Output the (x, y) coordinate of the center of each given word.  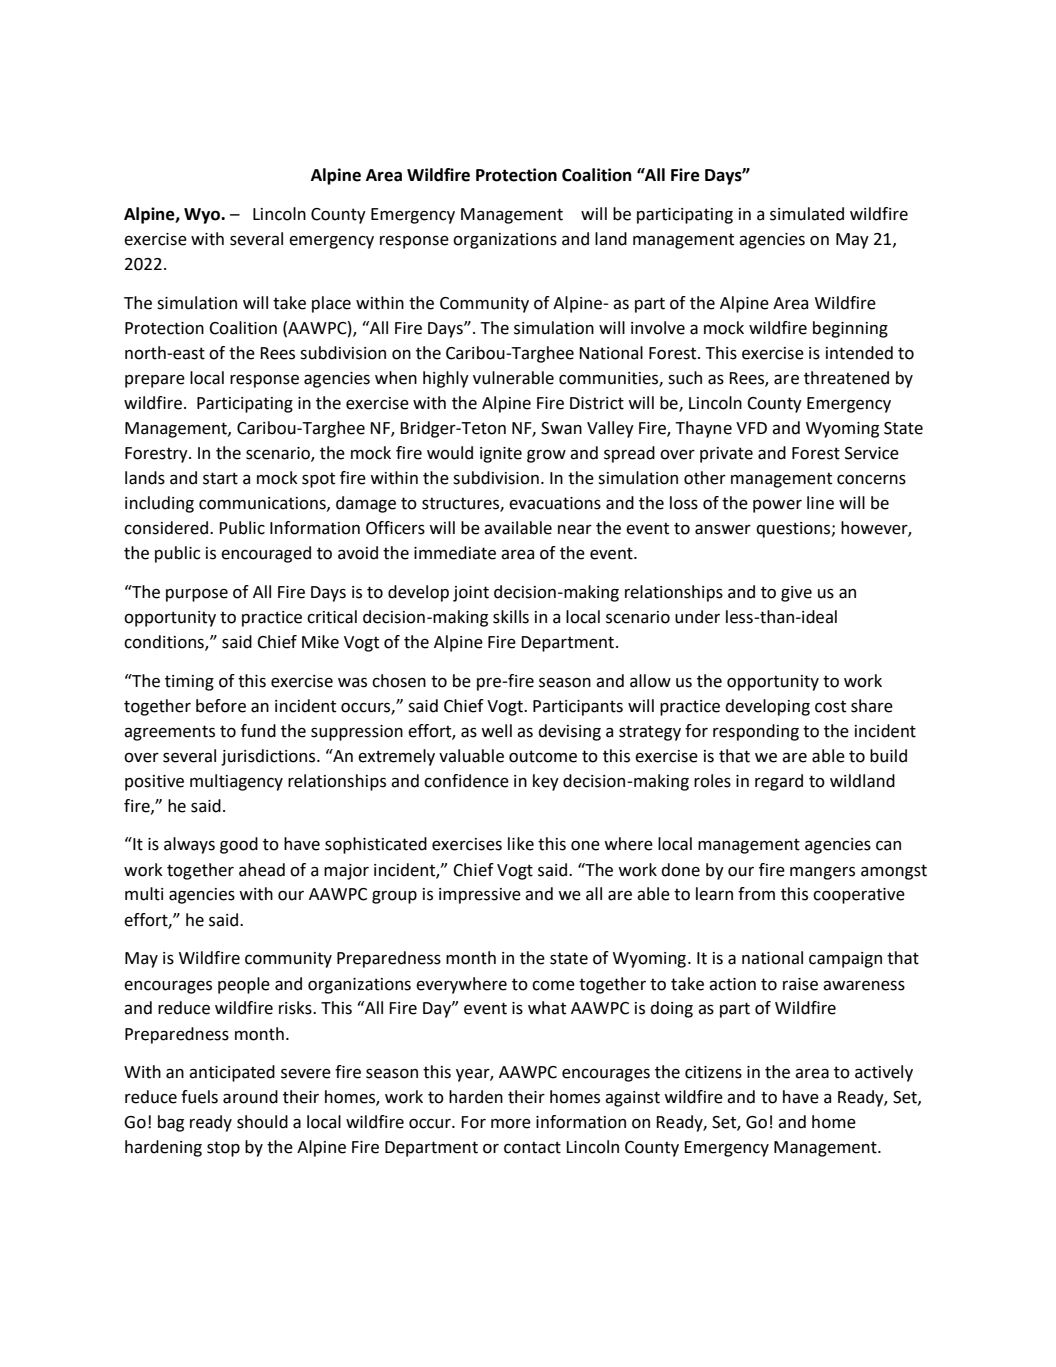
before (221, 706)
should (262, 1122)
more (511, 1123)
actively (884, 1073)
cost (830, 706)
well (496, 731)
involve (658, 328)
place (331, 304)
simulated (807, 214)
